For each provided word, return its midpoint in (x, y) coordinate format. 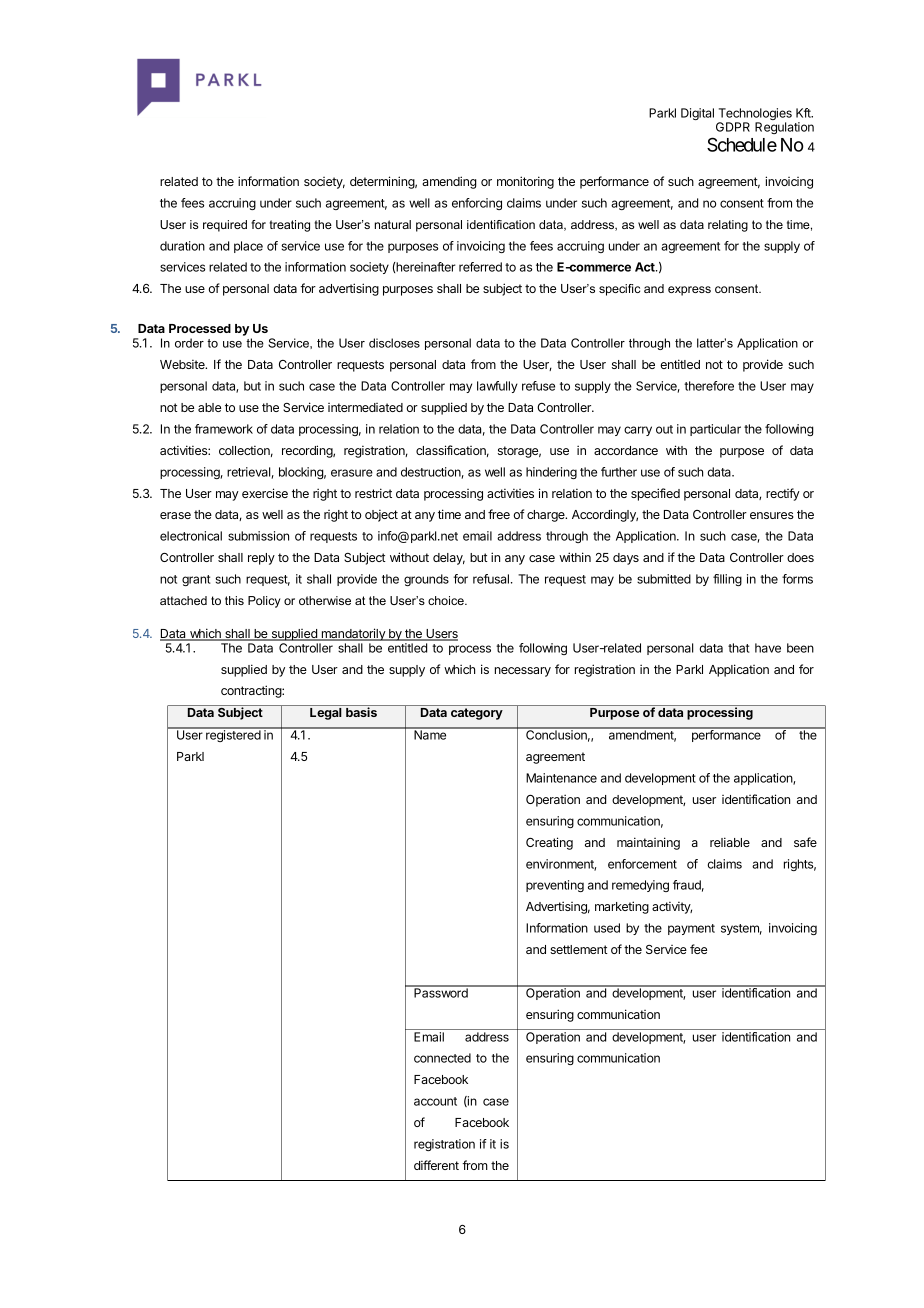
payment (691, 929)
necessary (523, 672)
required (225, 226)
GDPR (733, 127)
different (436, 1165)
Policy (264, 602)
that (739, 648)
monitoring (525, 182)
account (435, 1101)
